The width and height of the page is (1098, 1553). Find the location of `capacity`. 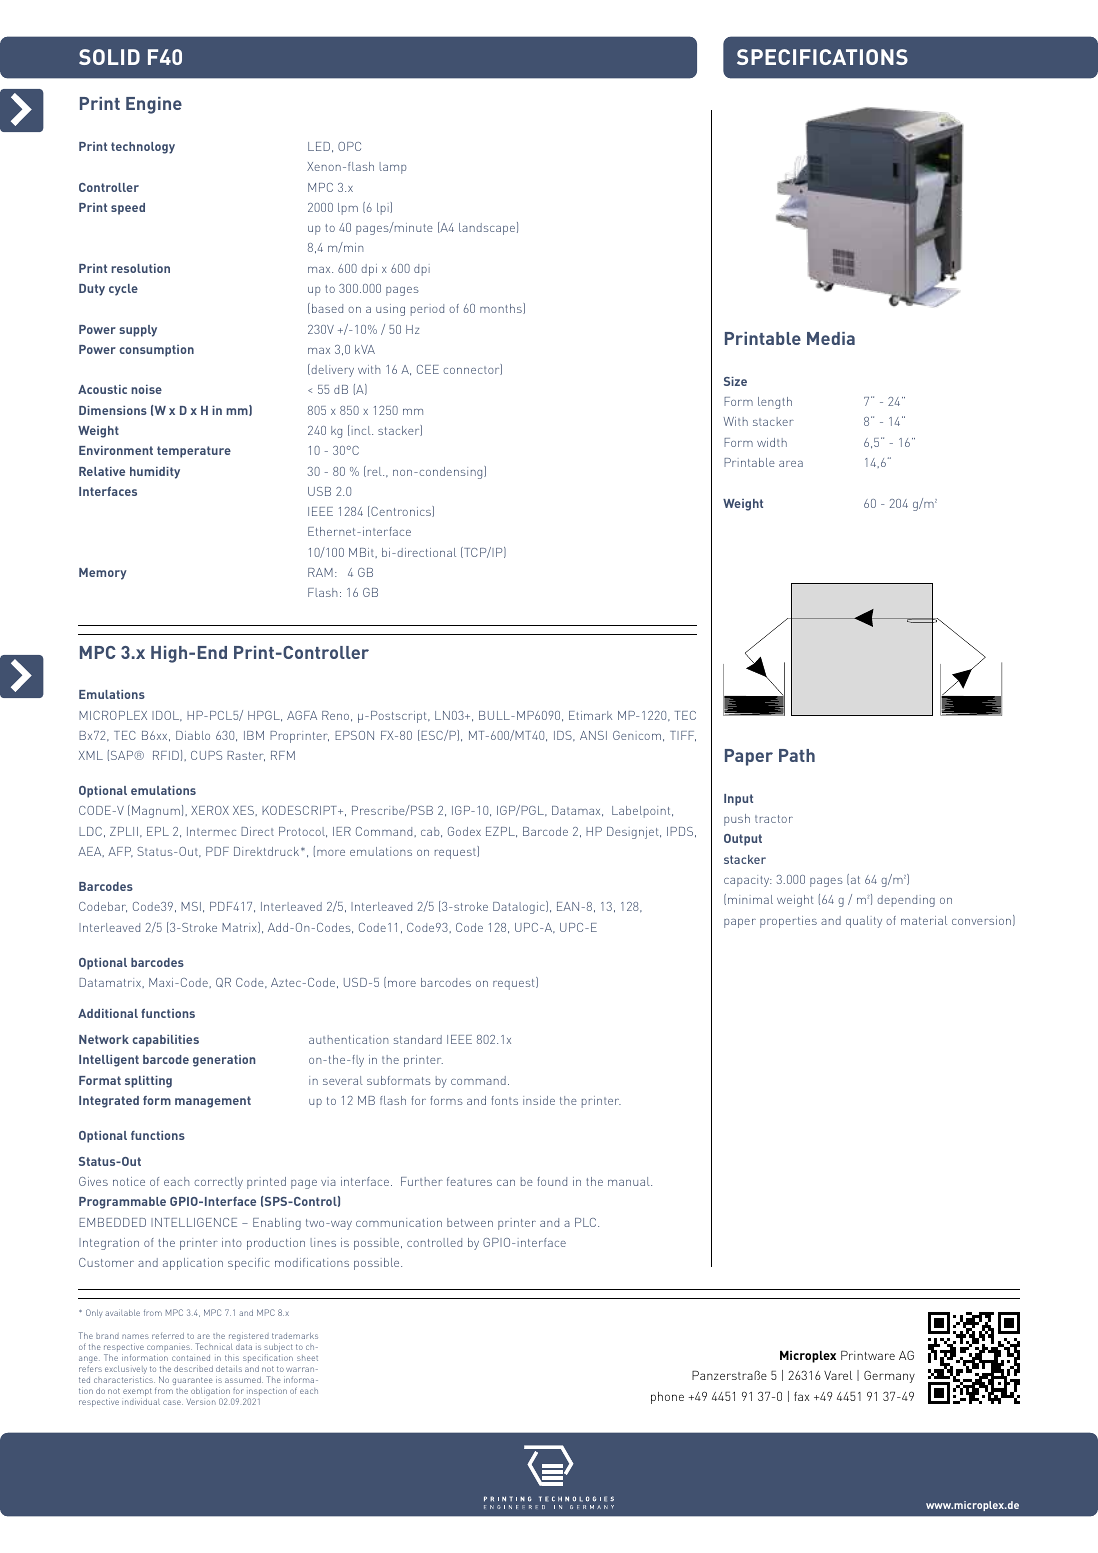

capacity is located at coordinates (748, 881).
